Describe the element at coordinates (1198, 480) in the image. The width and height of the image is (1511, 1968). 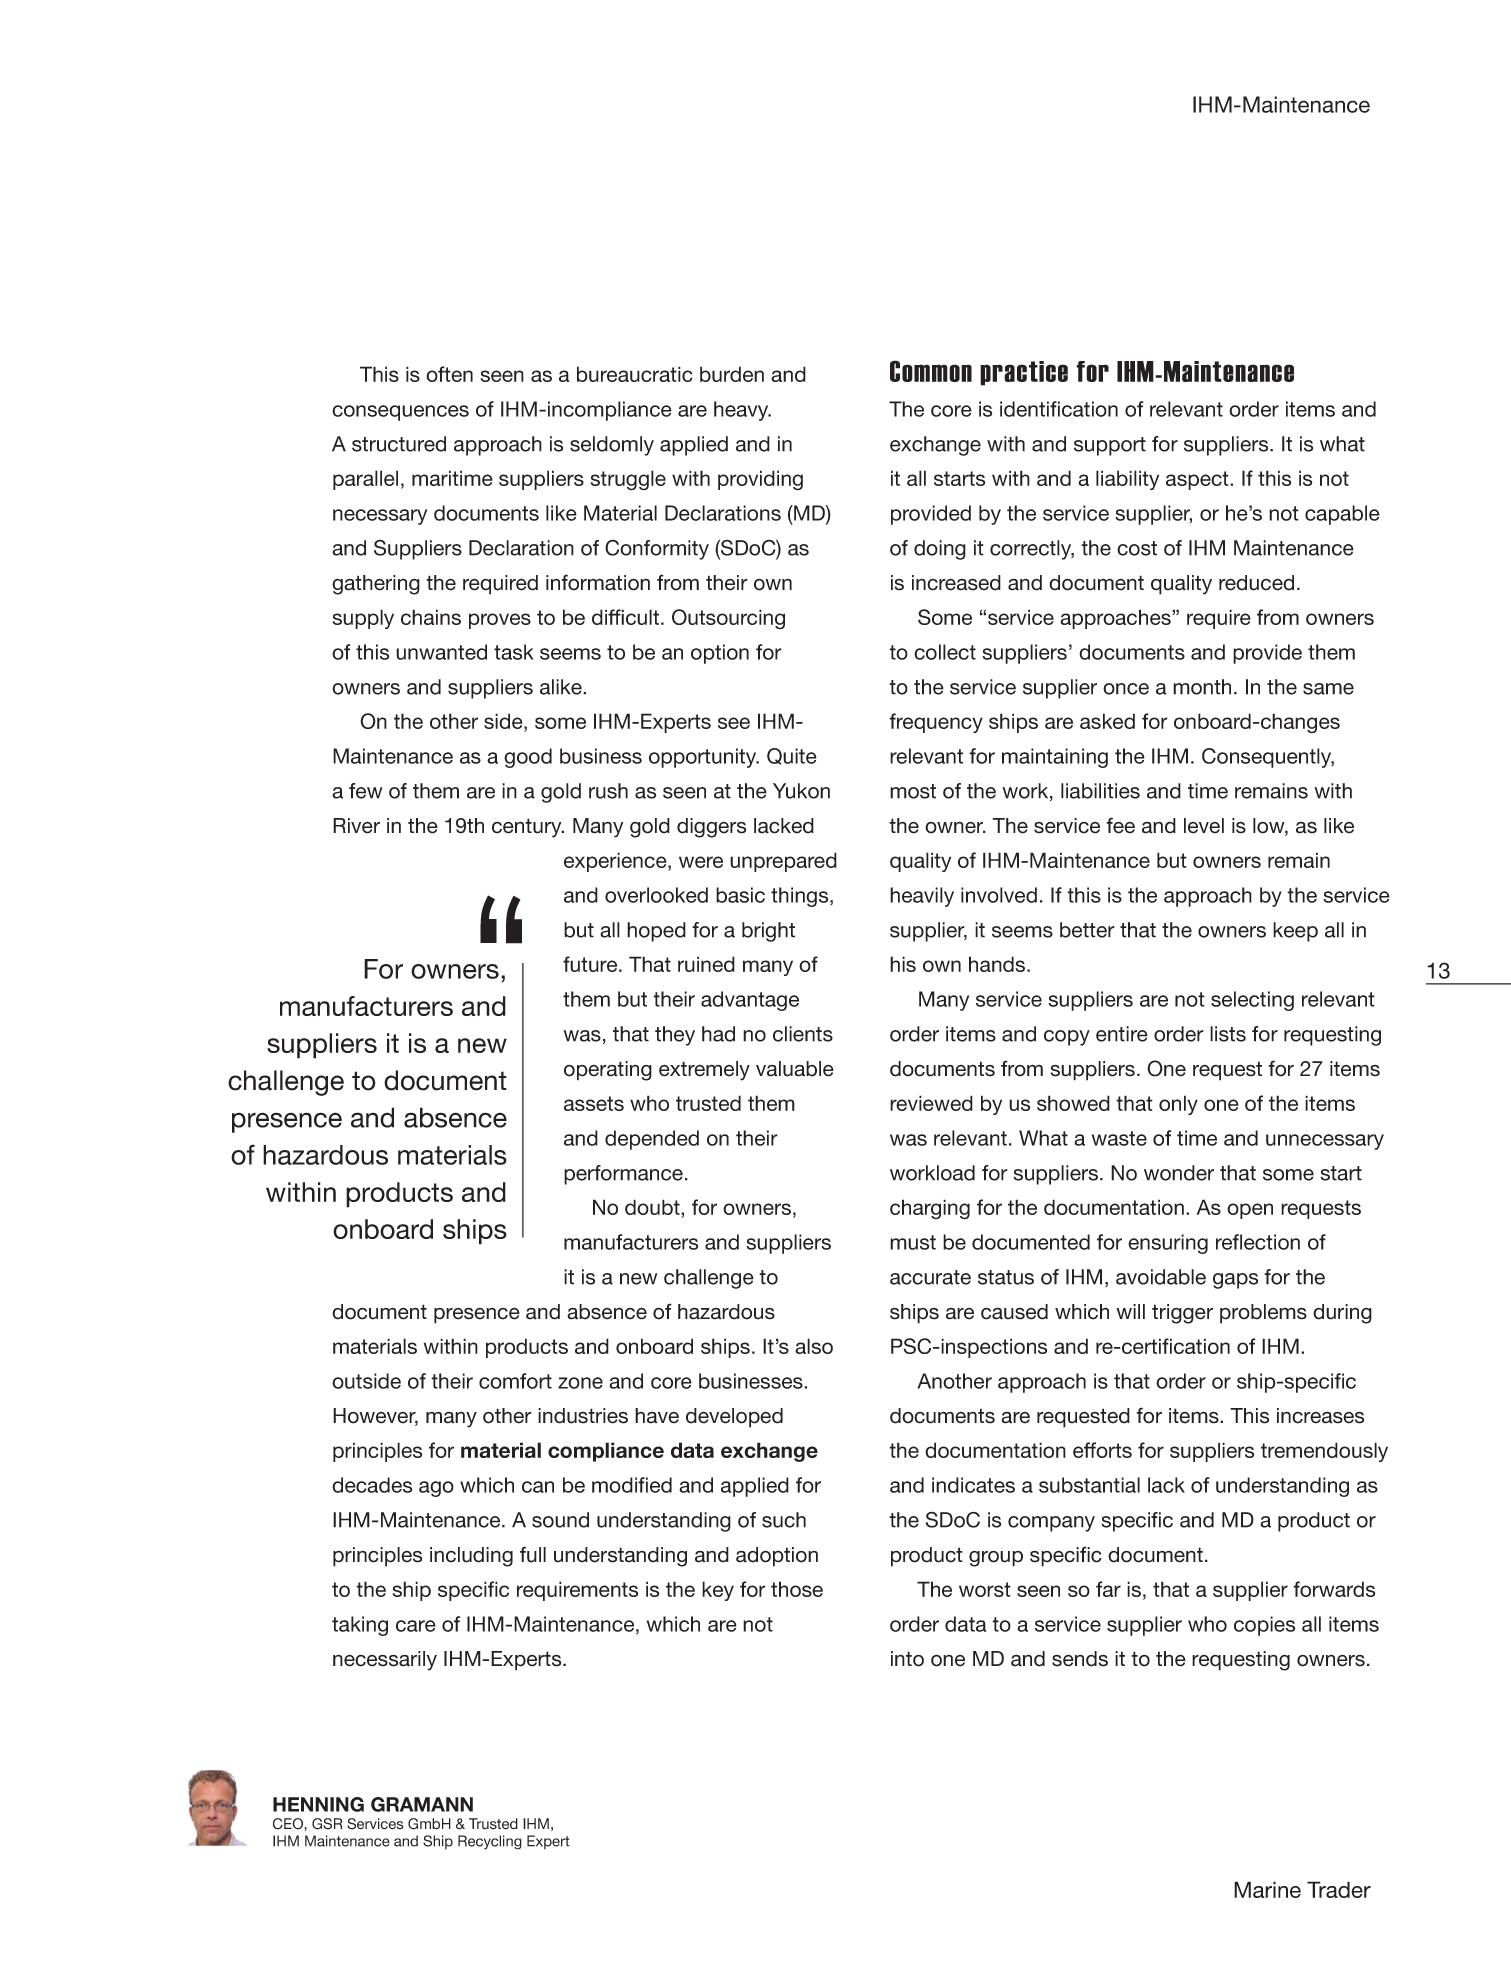
I see `aspect` at that location.
